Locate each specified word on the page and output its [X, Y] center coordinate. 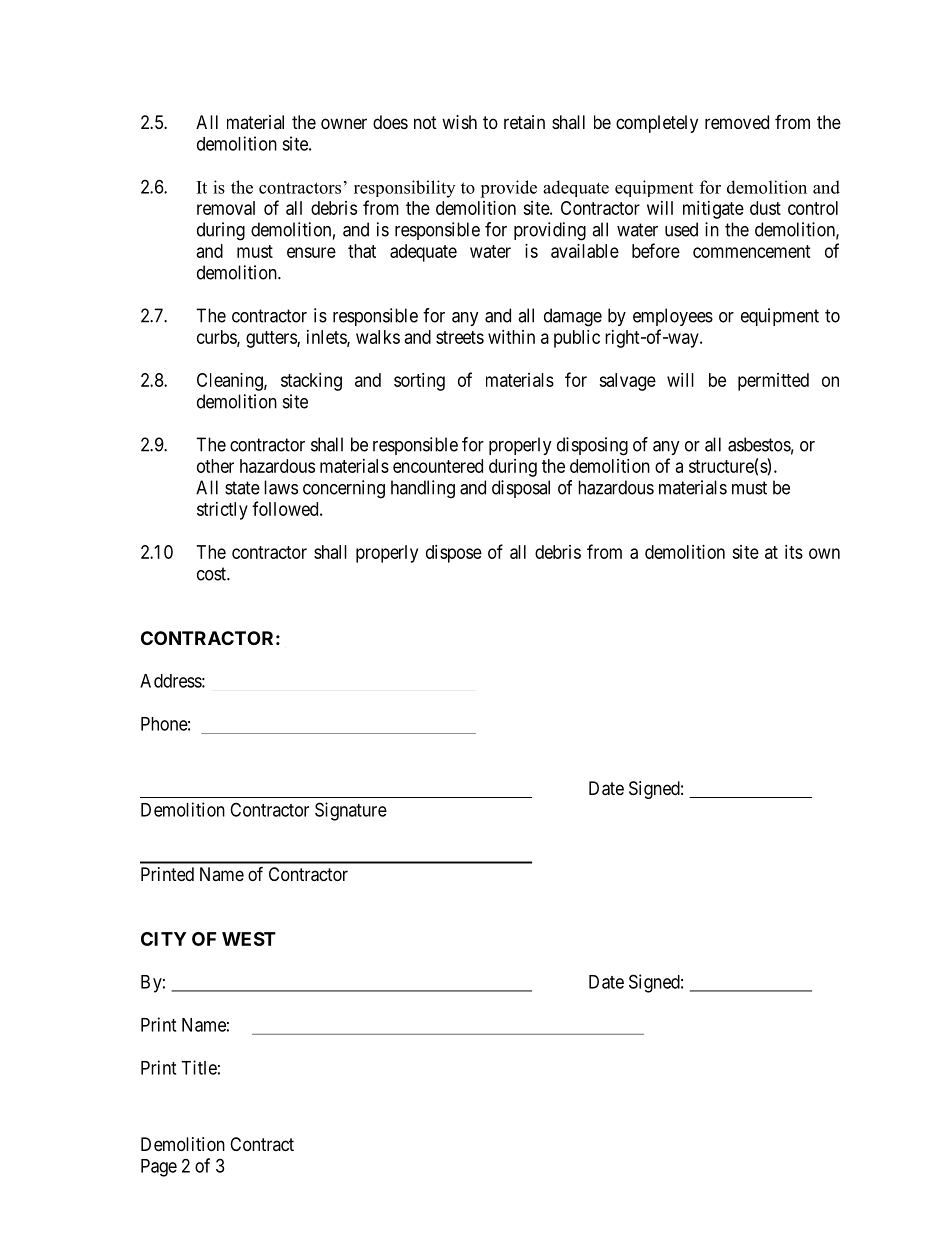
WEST [249, 939]
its [794, 552]
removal [226, 208]
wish [459, 122]
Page [159, 1168]
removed [737, 122]
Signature [351, 811]
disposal [521, 489]
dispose [454, 554]
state [242, 488]
